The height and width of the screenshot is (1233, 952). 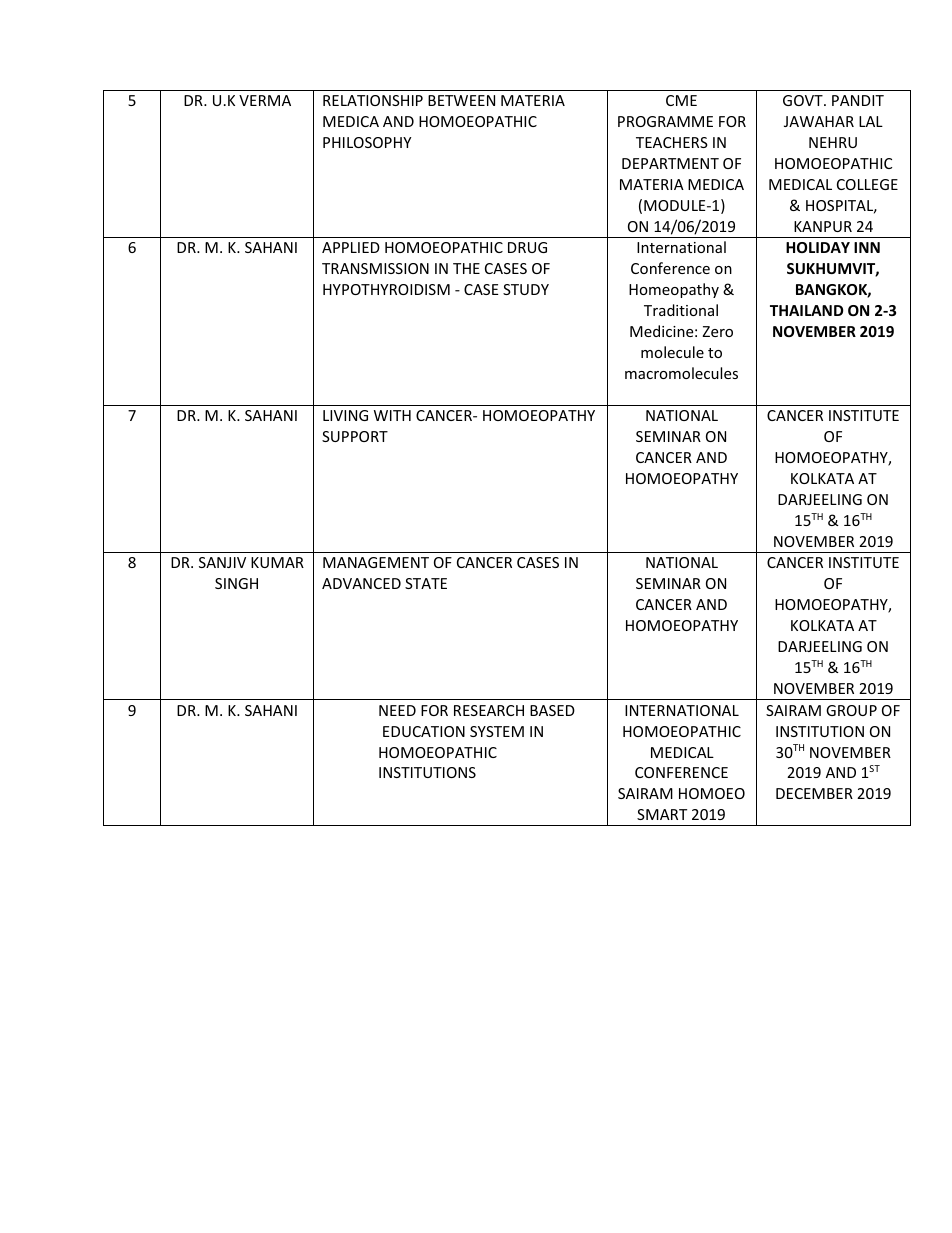 I want to click on EDUCATION, so click(x=424, y=731).
